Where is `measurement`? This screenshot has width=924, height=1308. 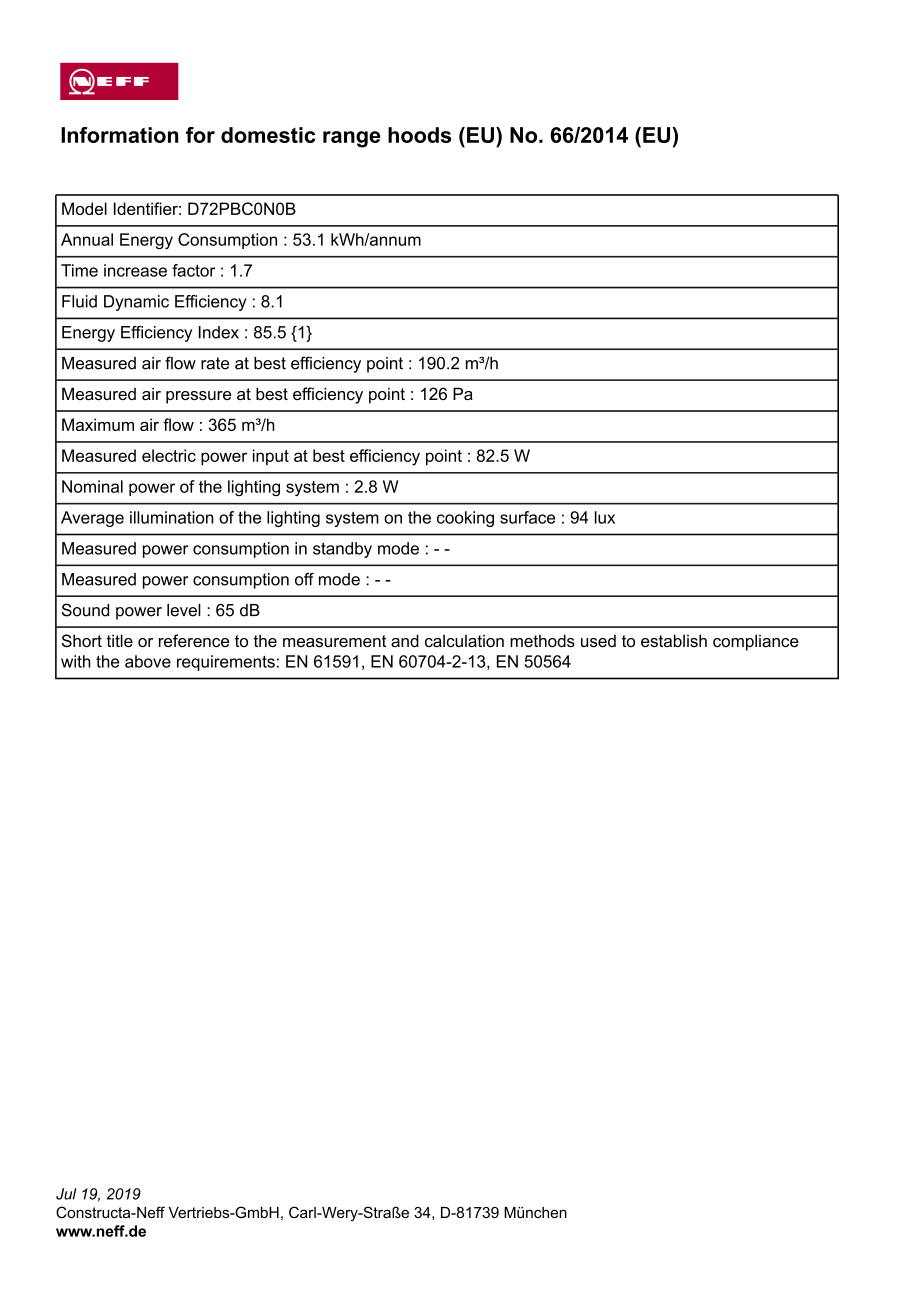
measurement is located at coordinates (334, 641).
